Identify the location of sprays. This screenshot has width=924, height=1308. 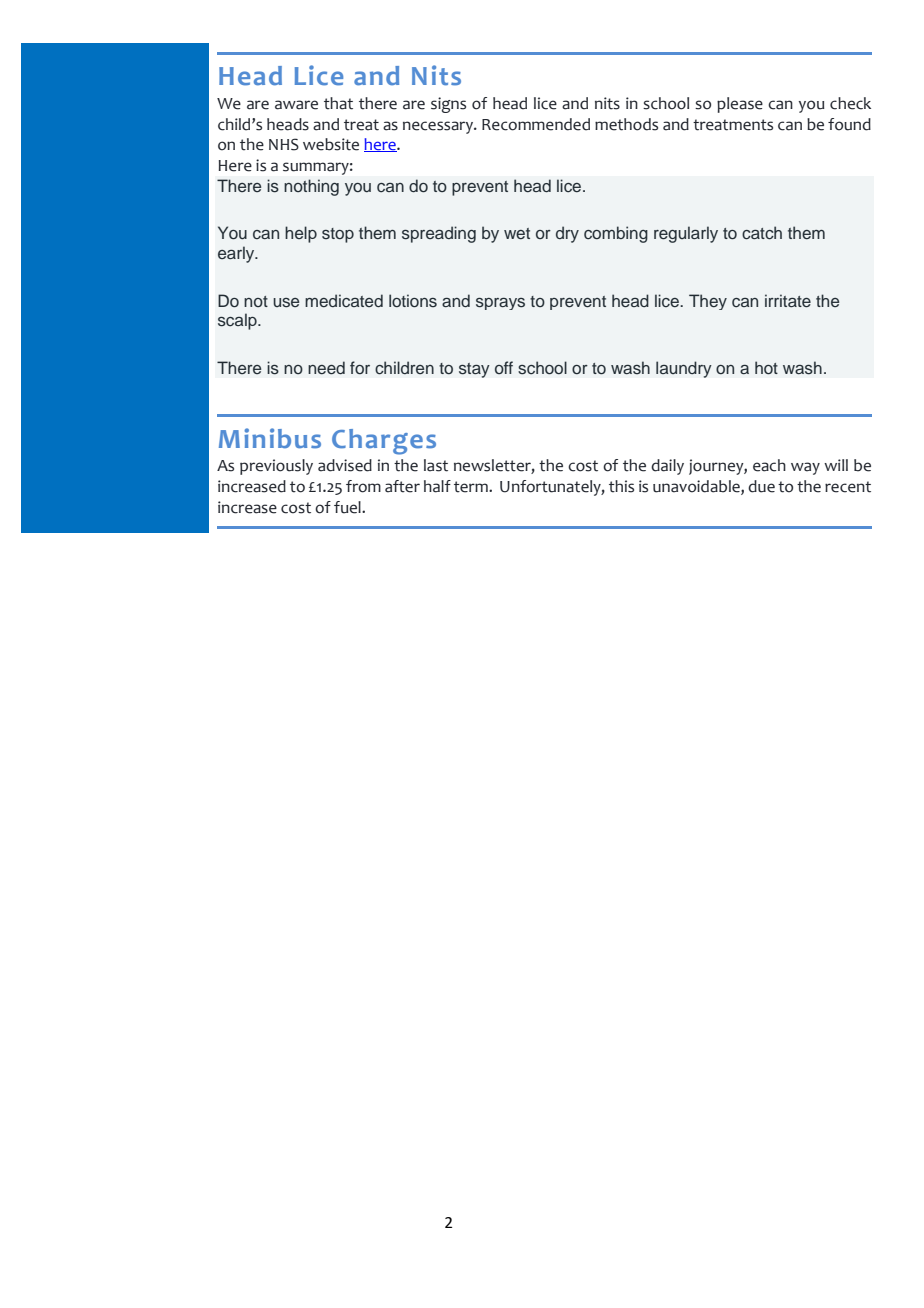
(500, 304).
